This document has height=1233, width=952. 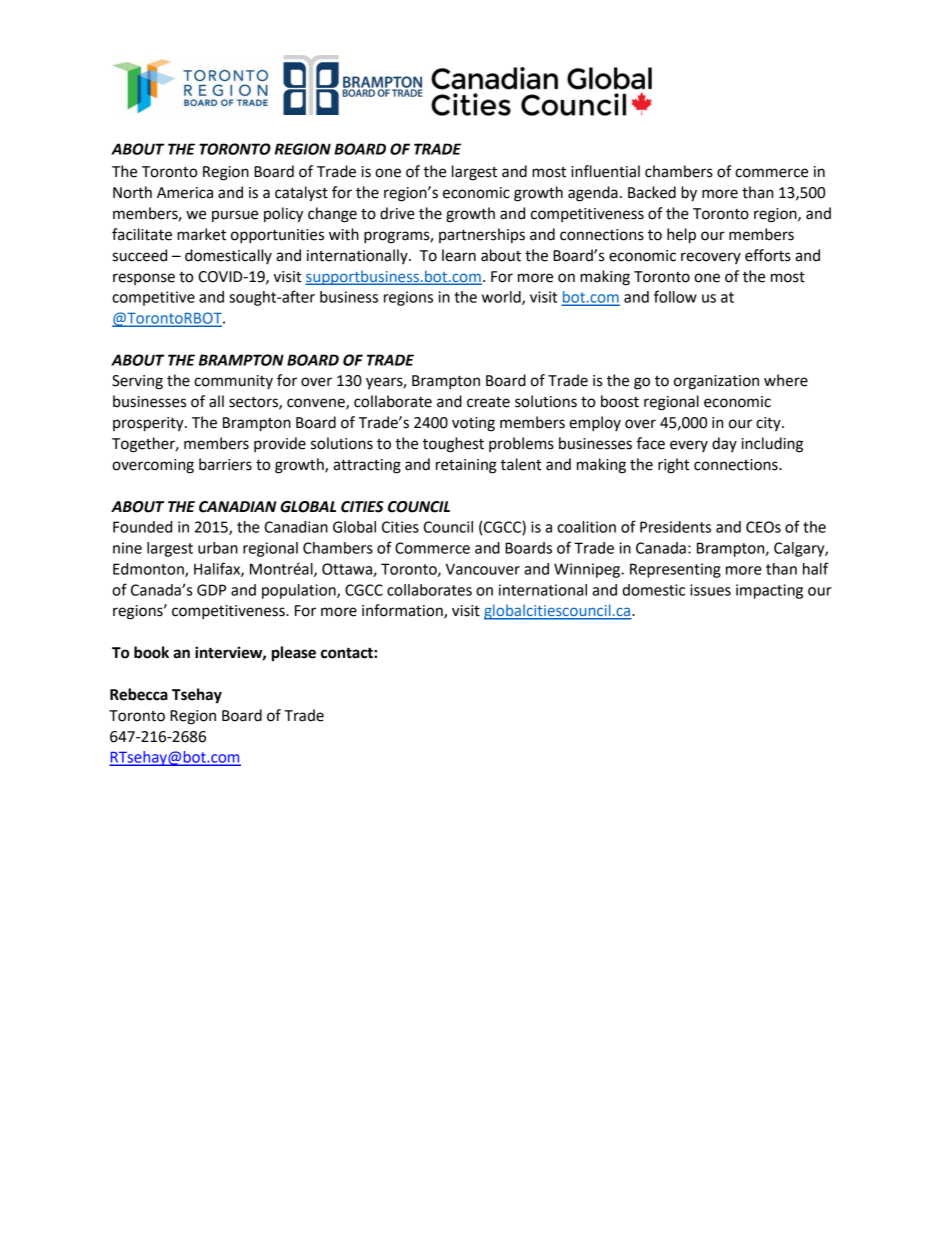 I want to click on day, so click(x=724, y=444).
